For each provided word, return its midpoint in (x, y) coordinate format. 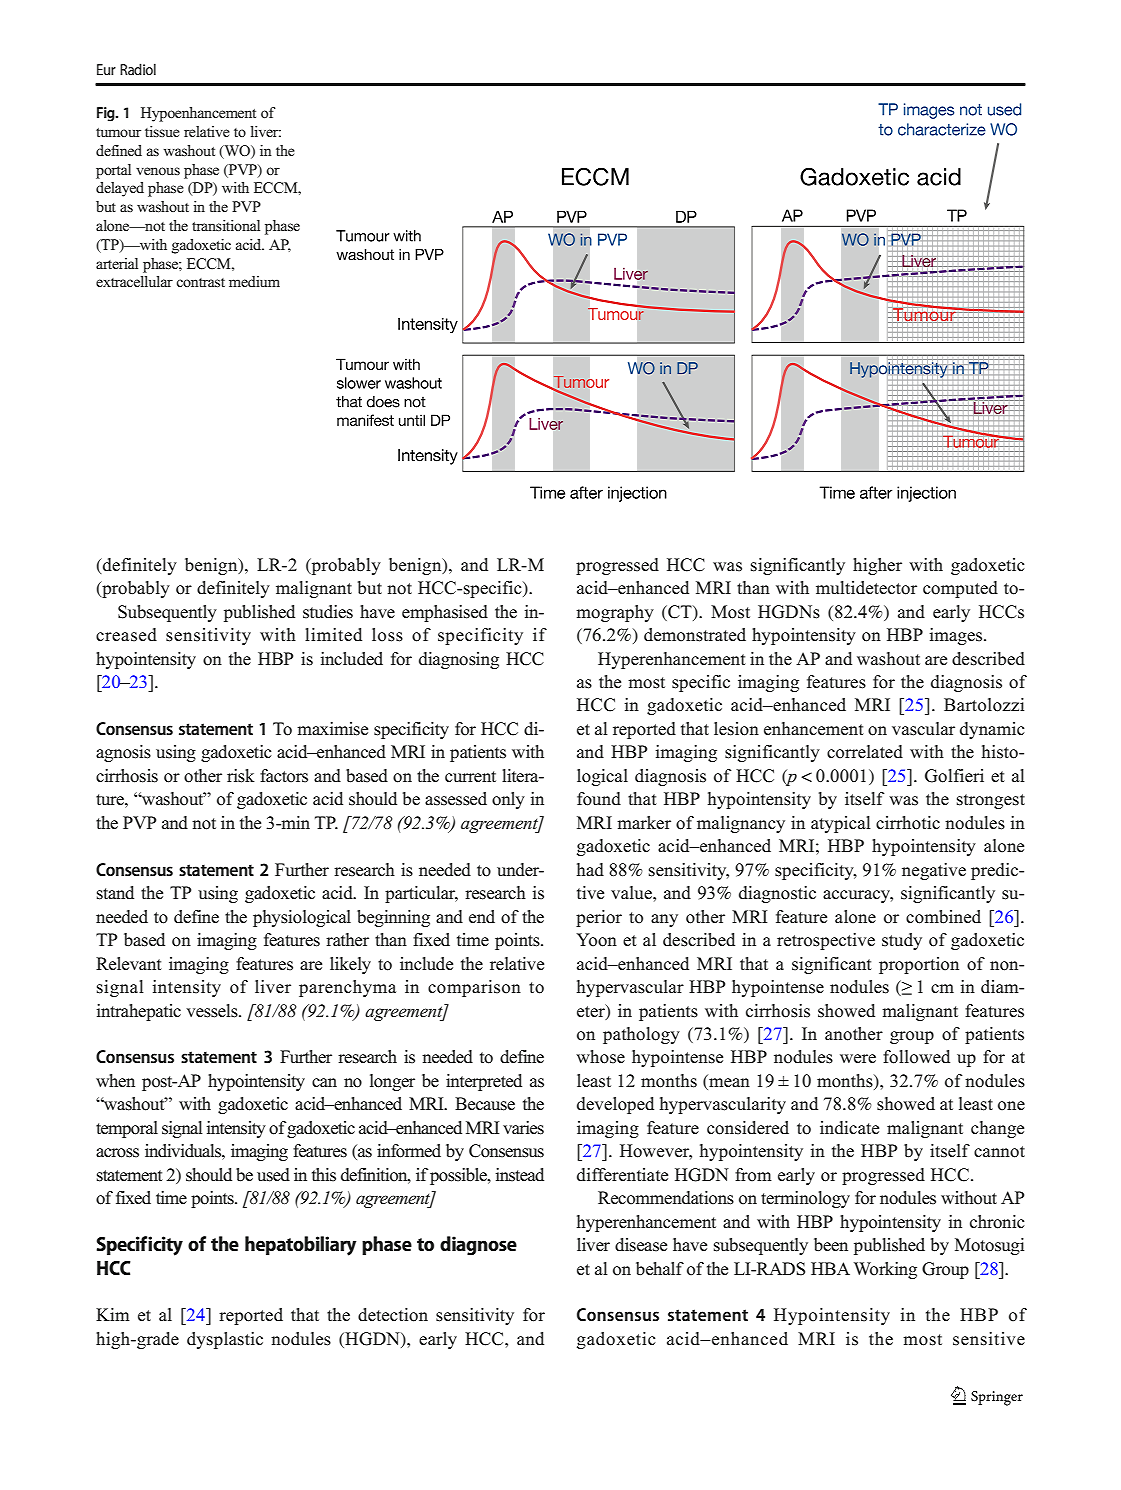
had (590, 870)
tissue (162, 131)
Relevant (129, 964)
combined (943, 917)
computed (960, 589)
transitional (226, 225)
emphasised (445, 613)
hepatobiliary (300, 1246)
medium (254, 281)
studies (328, 612)
